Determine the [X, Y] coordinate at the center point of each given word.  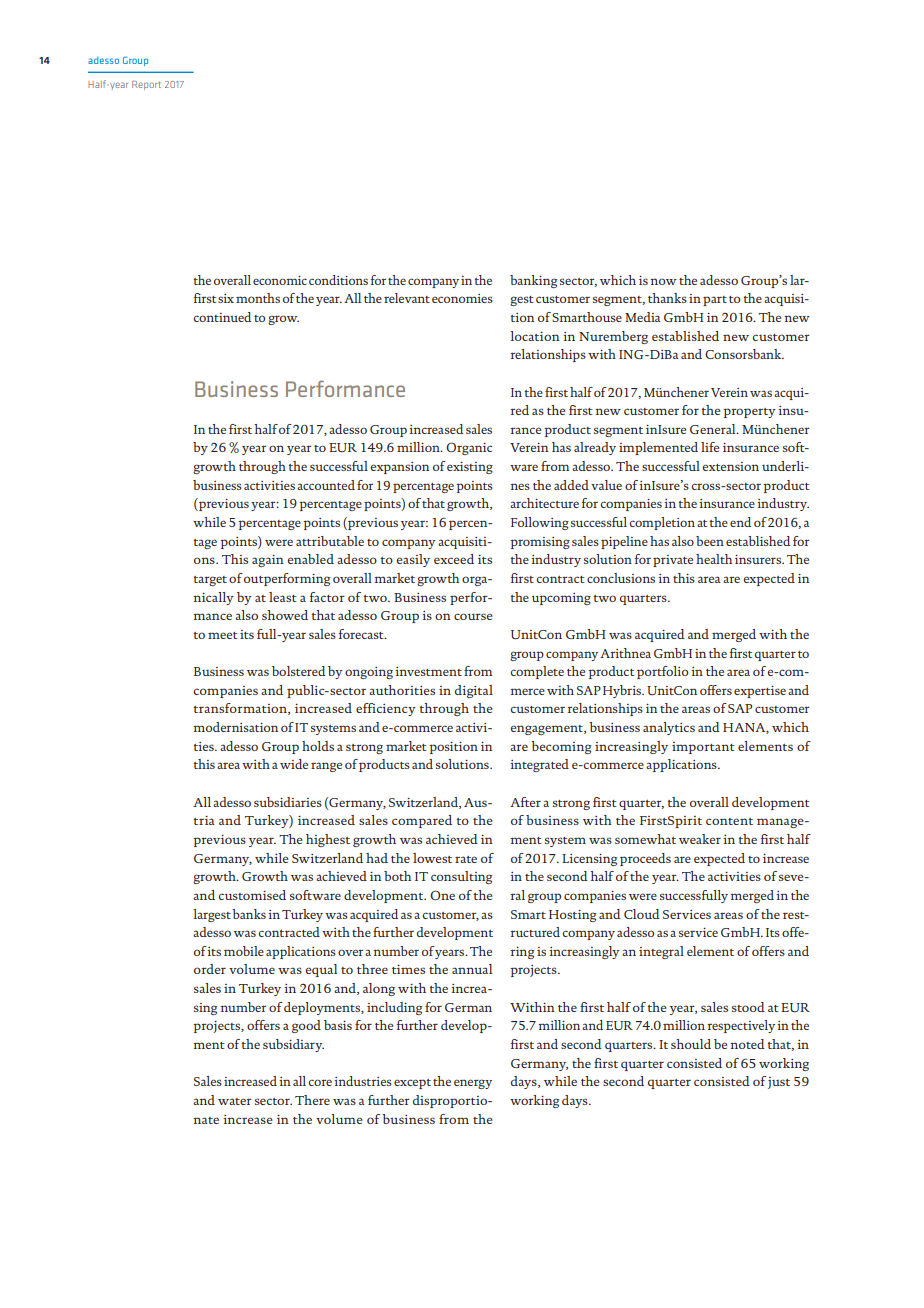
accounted [326, 485]
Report [146, 85]
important [703, 748]
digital [474, 691]
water [235, 1101]
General [714, 429]
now [663, 281]
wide [294, 764]
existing [470, 468]
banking [533, 281]
